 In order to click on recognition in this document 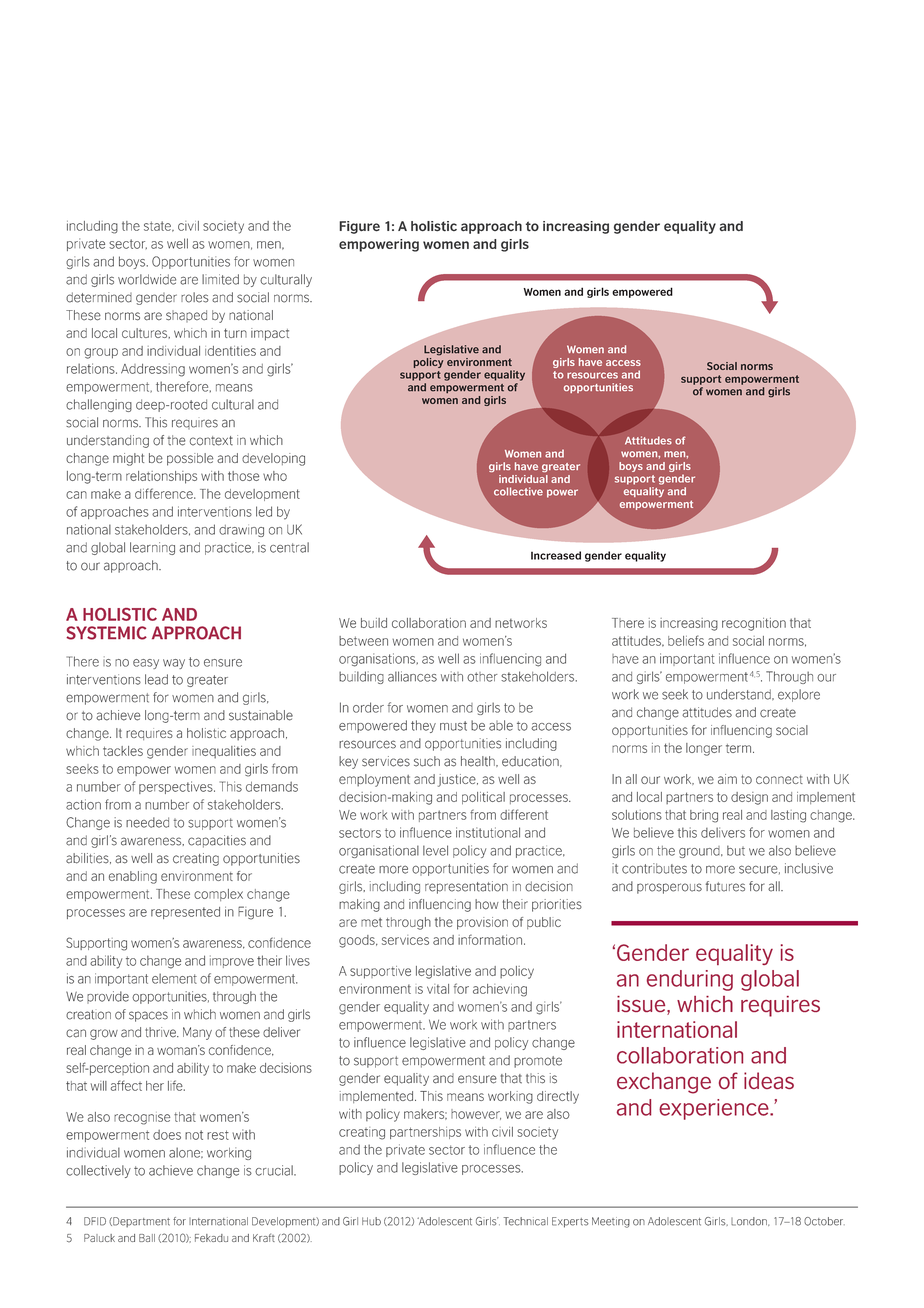, I will do `click(754, 624)`.
